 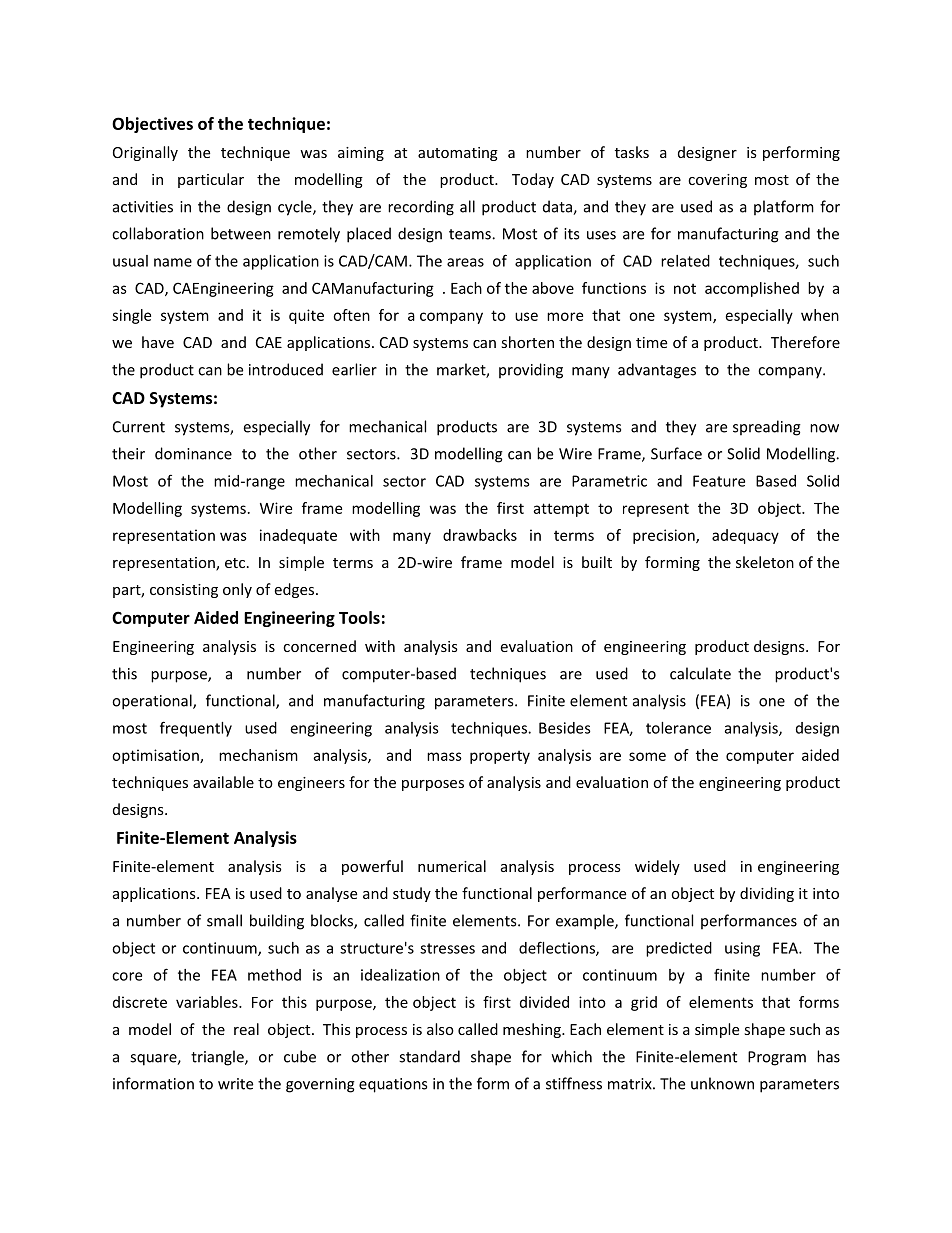 I want to click on covering, so click(x=717, y=181).
